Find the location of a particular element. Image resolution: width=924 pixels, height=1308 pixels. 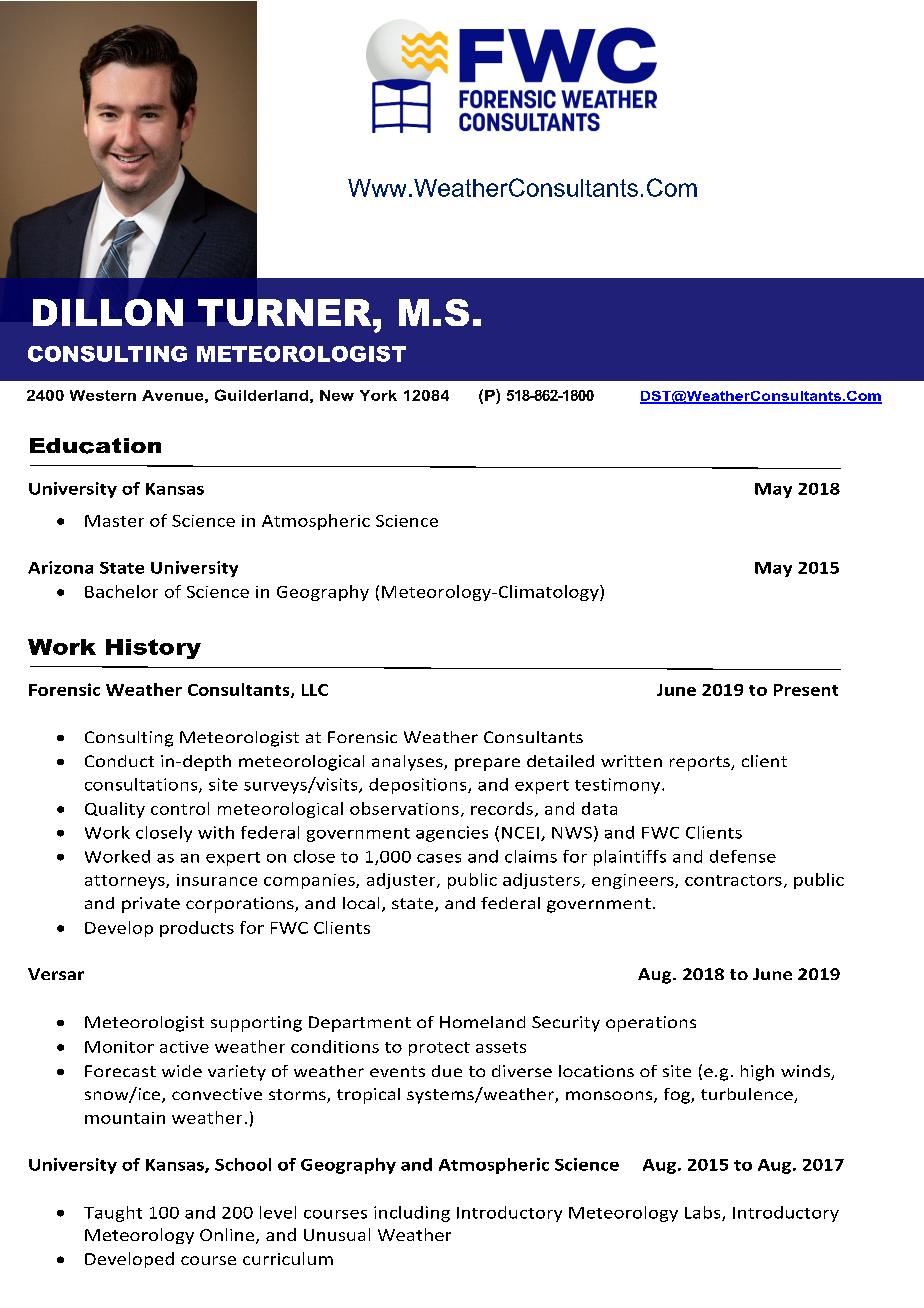

LLC is located at coordinates (315, 690).
